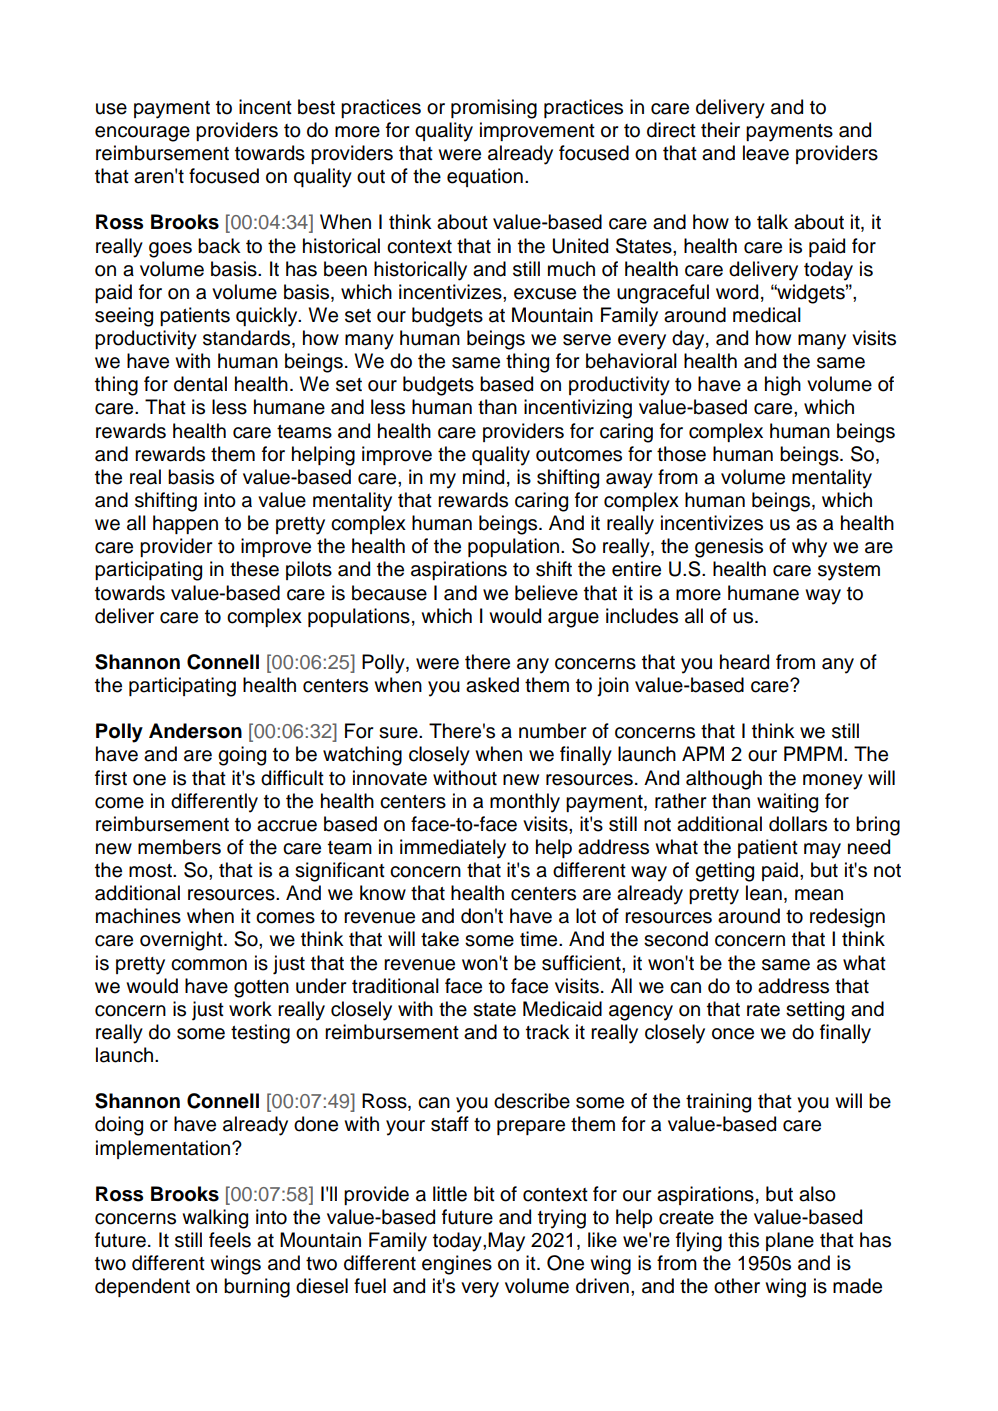 The width and height of the screenshot is (998, 1411). I want to click on feels, so click(230, 1240).
